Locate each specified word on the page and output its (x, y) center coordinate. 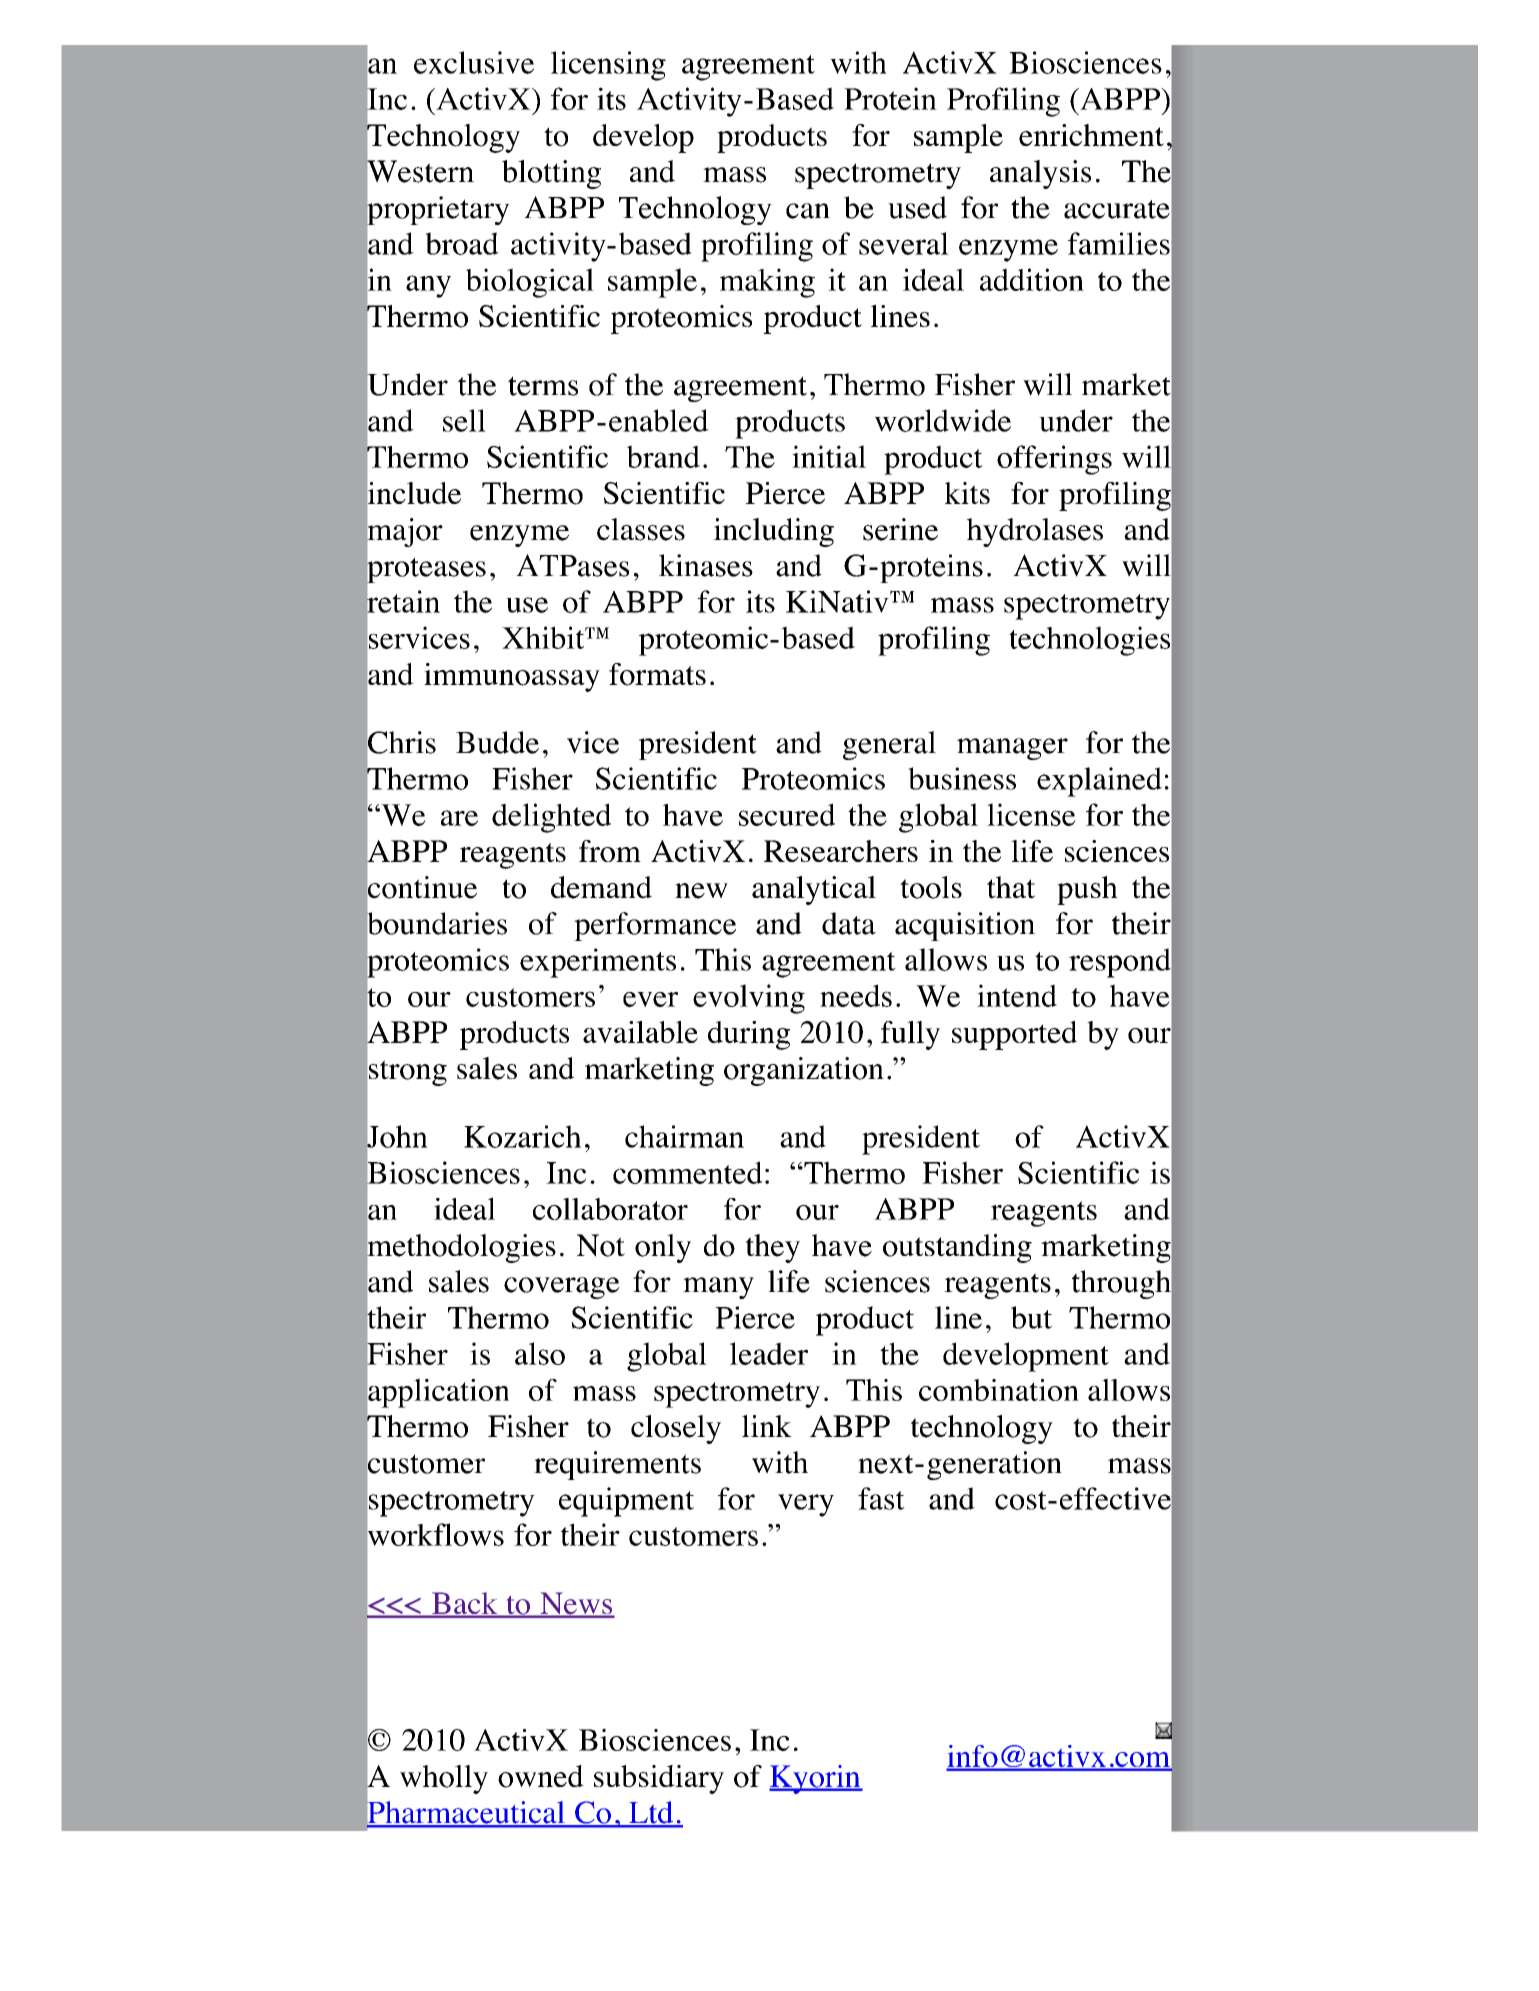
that (1011, 887)
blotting (551, 174)
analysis (1040, 174)
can (808, 211)
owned (541, 1776)
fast (881, 1498)
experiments (598, 963)
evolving (749, 999)
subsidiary (659, 1779)
